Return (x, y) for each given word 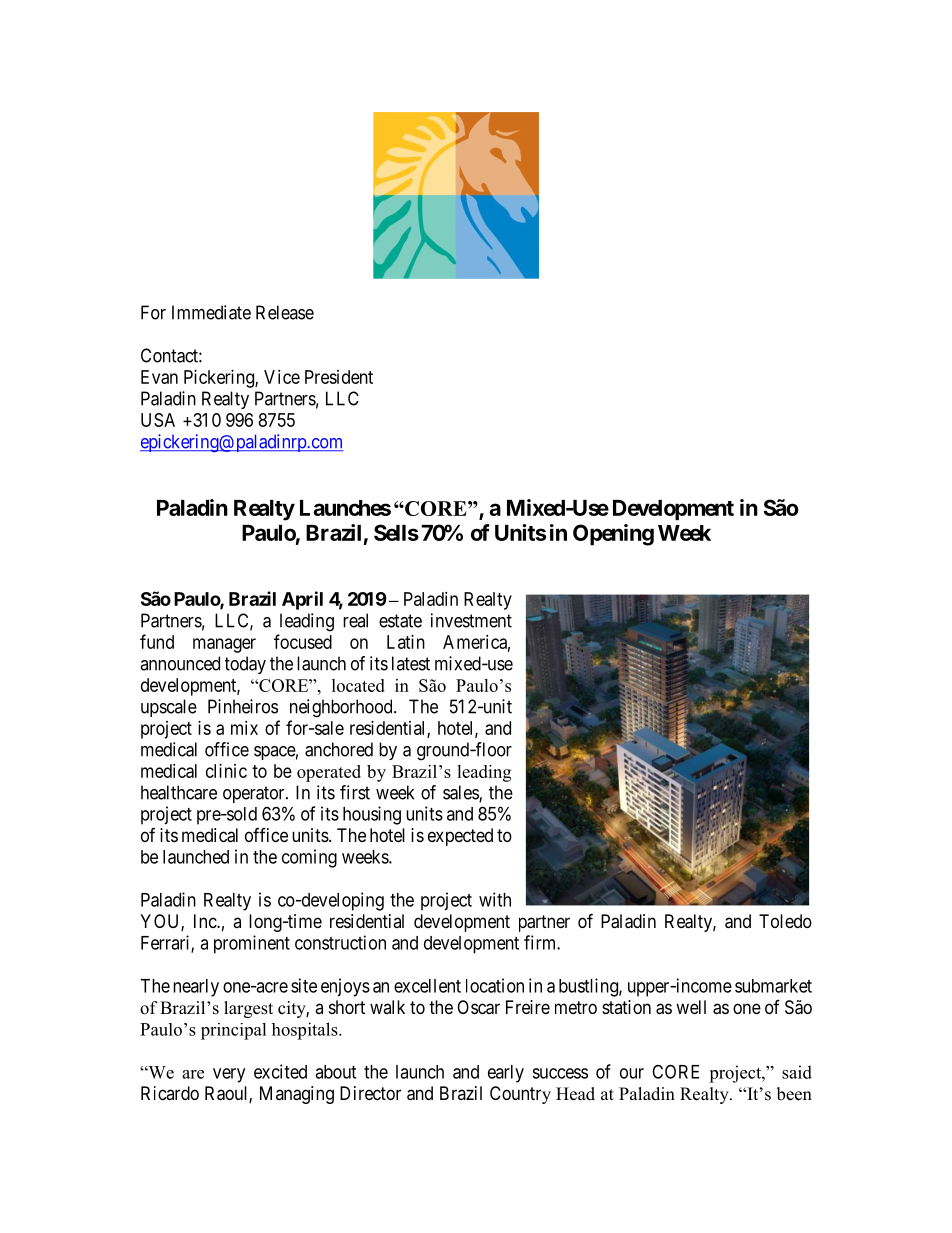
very (229, 1075)
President (339, 377)
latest (411, 663)
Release (285, 312)
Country (520, 1095)
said (797, 1072)
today (245, 665)
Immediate (211, 312)
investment (471, 620)
